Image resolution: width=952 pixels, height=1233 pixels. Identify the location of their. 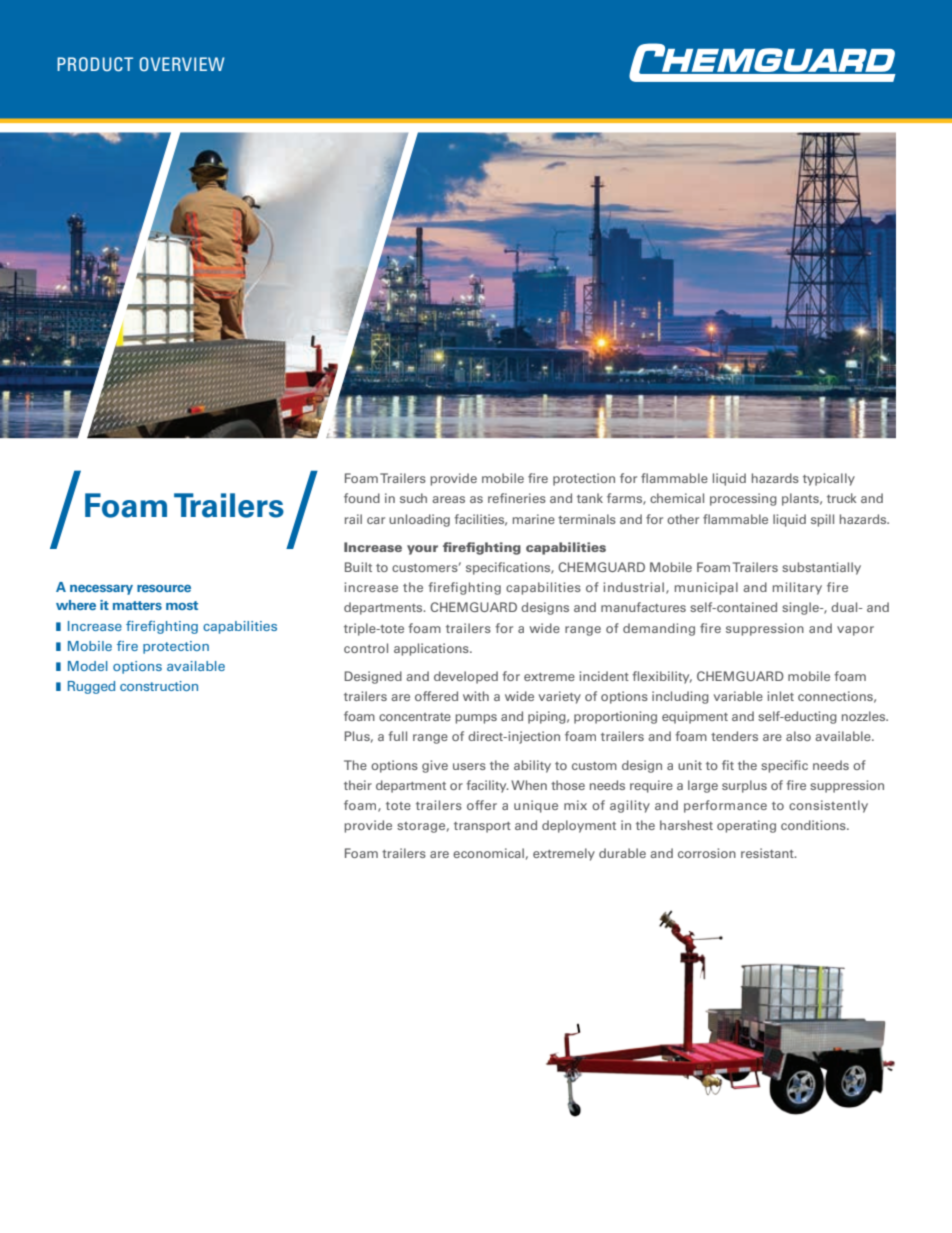
(358, 785).
